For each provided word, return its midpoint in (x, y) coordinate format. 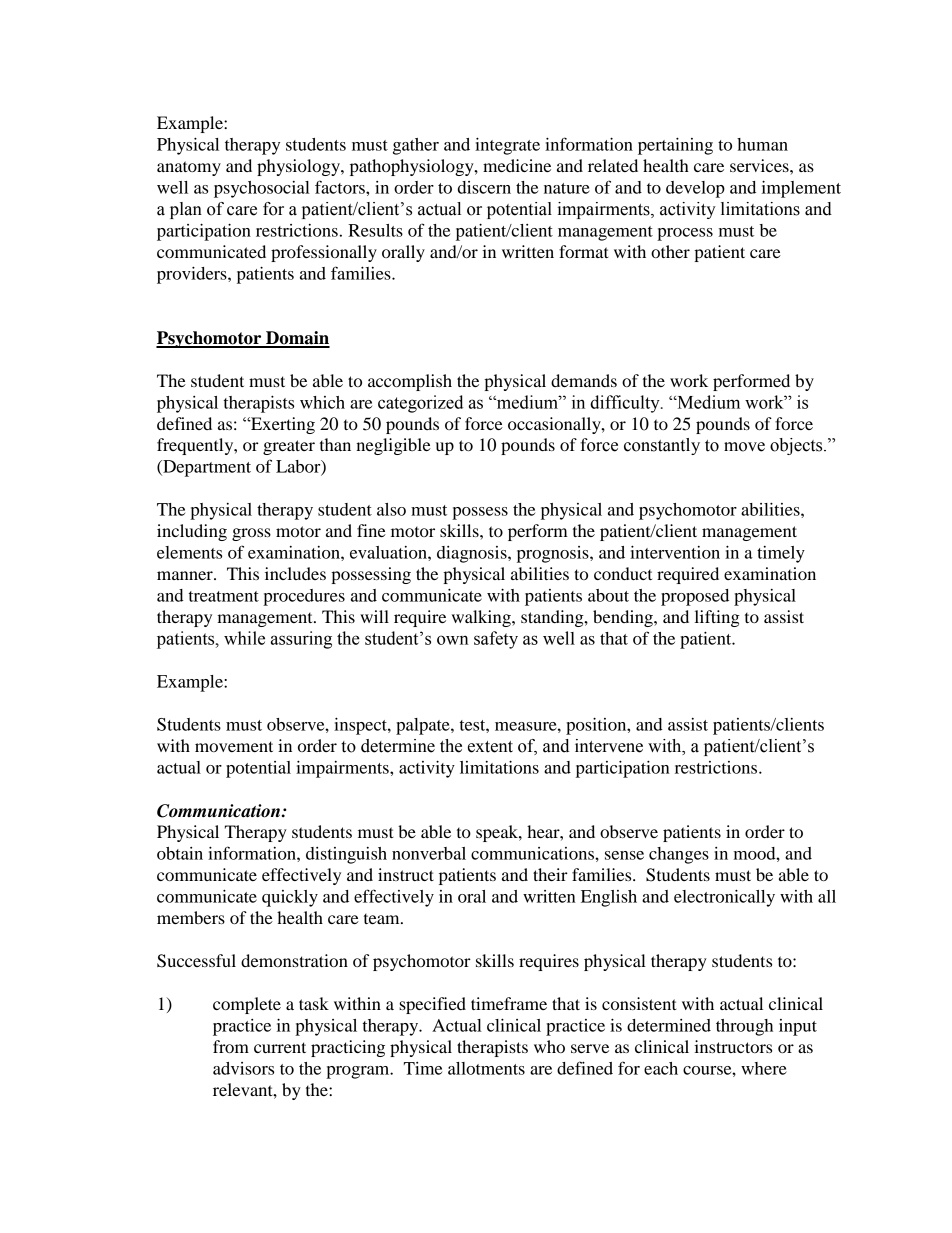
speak (498, 833)
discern (484, 187)
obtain (180, 853)
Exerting (282, 425)
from (231, 1046)
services (760, 165)
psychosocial (262, 189)
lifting (717, 618)
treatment (224, 596)
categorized (420, 404)
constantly (662, 446)
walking (482, 618)
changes (679, 855)
